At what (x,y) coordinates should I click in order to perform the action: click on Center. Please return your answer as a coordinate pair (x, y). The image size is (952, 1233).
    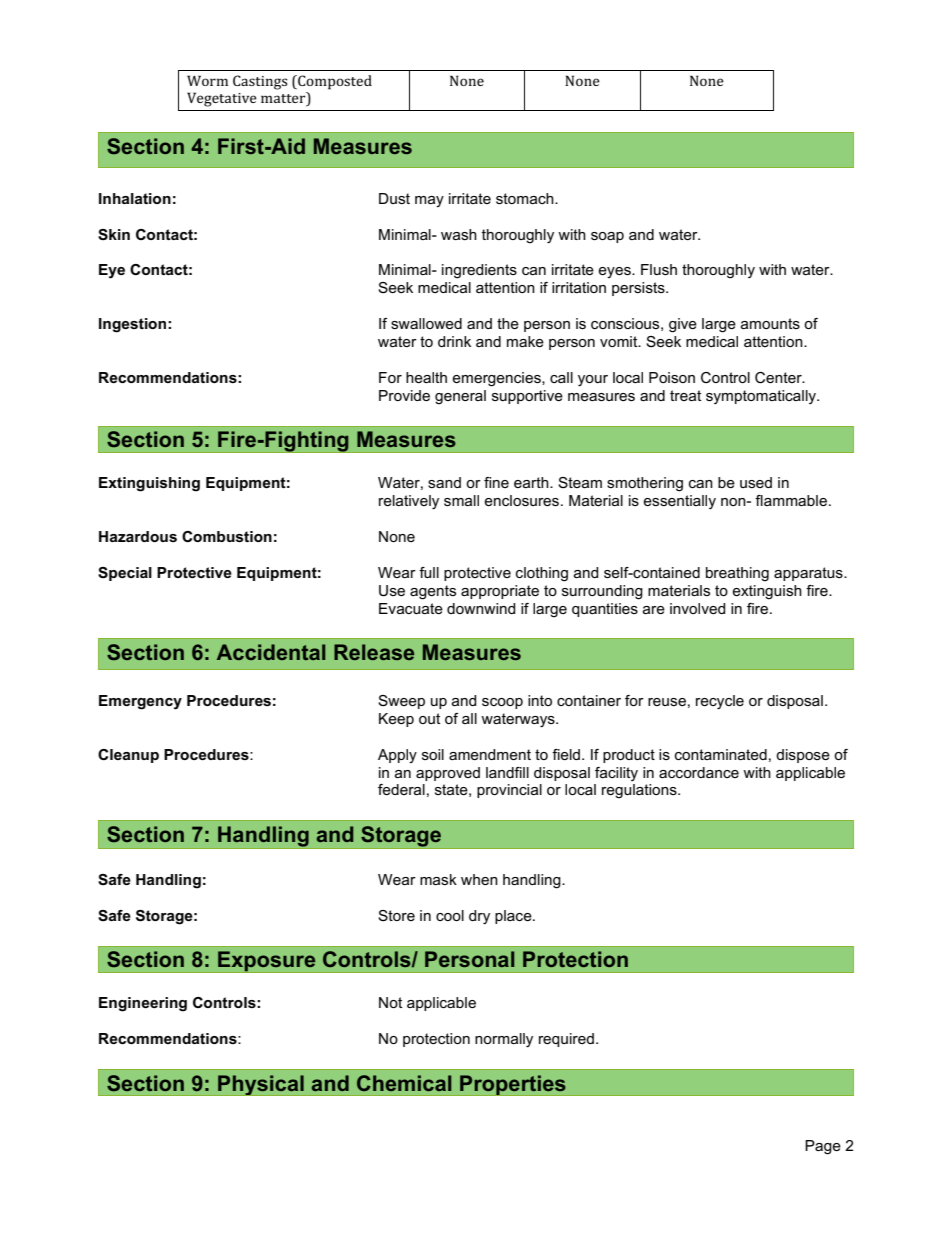
    Looking at the image, I should click on (779, 378).
